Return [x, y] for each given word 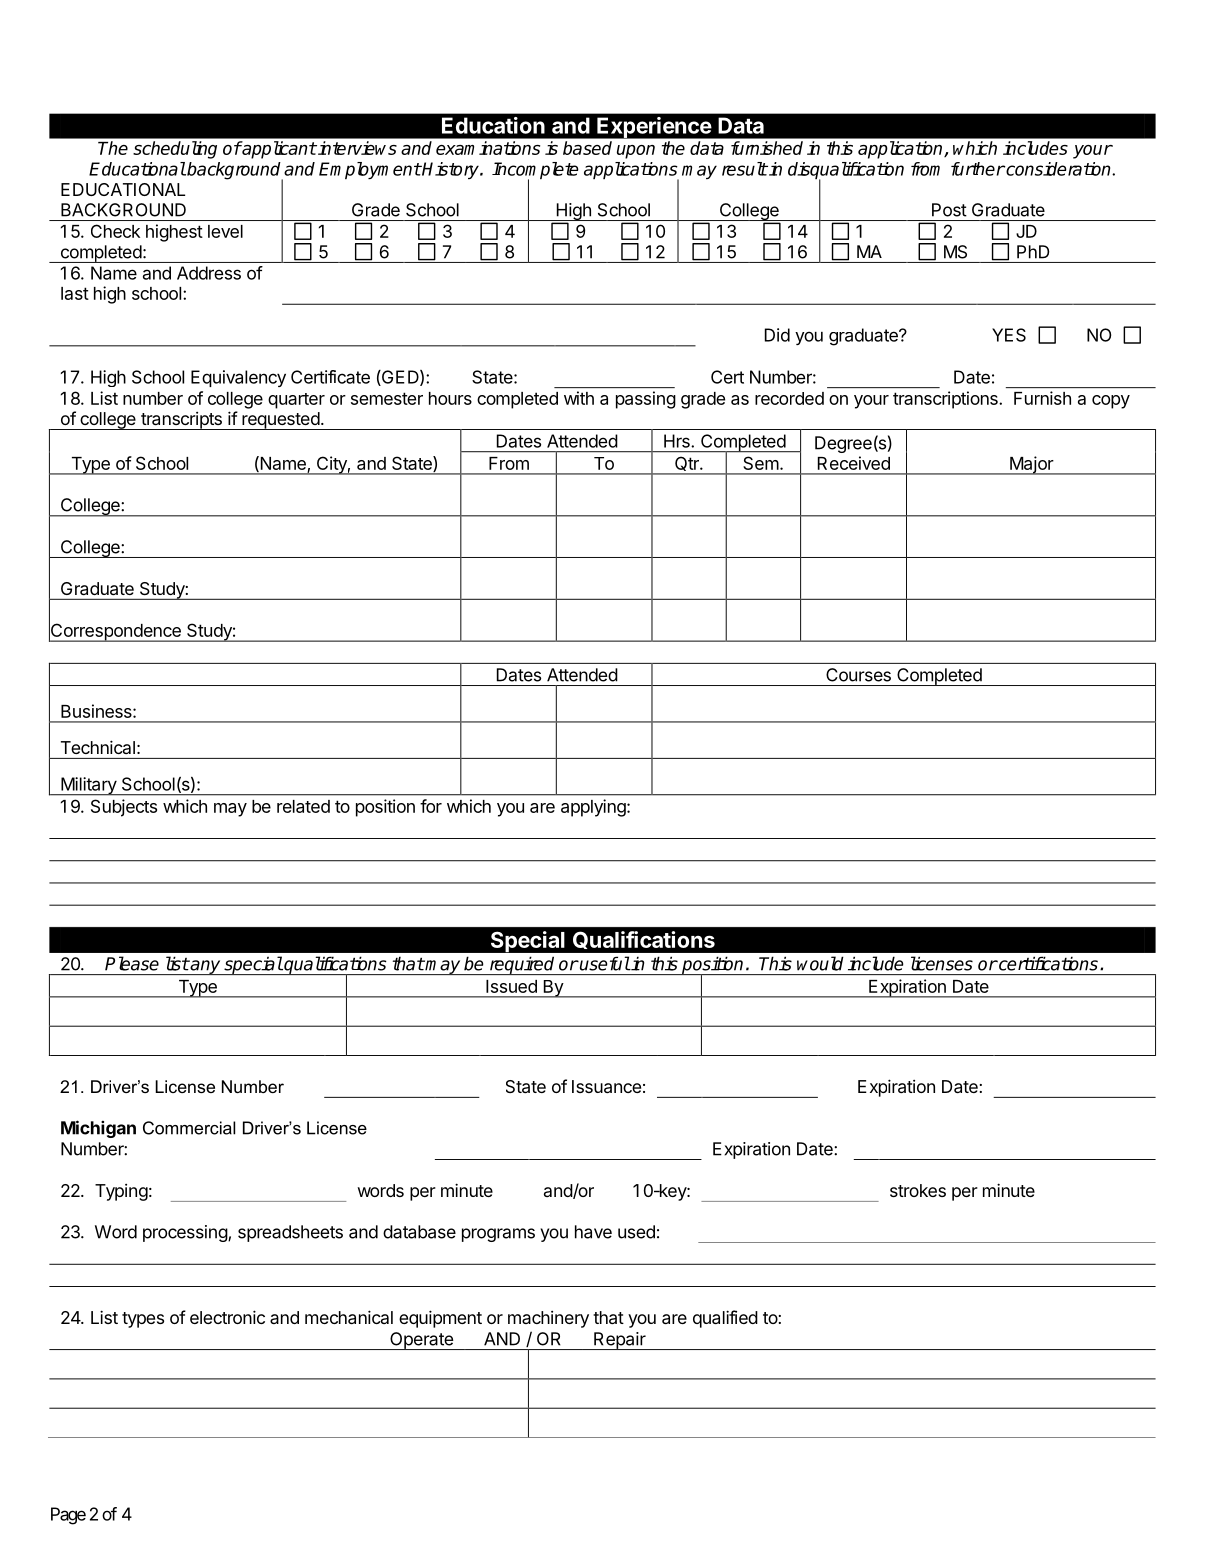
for [431, 806]
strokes [918, 1190]
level [225, 231]
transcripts [181, 421]
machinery [548, 1319]
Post [949, 210]
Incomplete [535, 172]
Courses [858, 675]
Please [132, 963]
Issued [511, 986]
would [820, 963]
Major [1031, 465]
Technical [98, 747]
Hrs [678, 441]
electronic [227, 1317]
